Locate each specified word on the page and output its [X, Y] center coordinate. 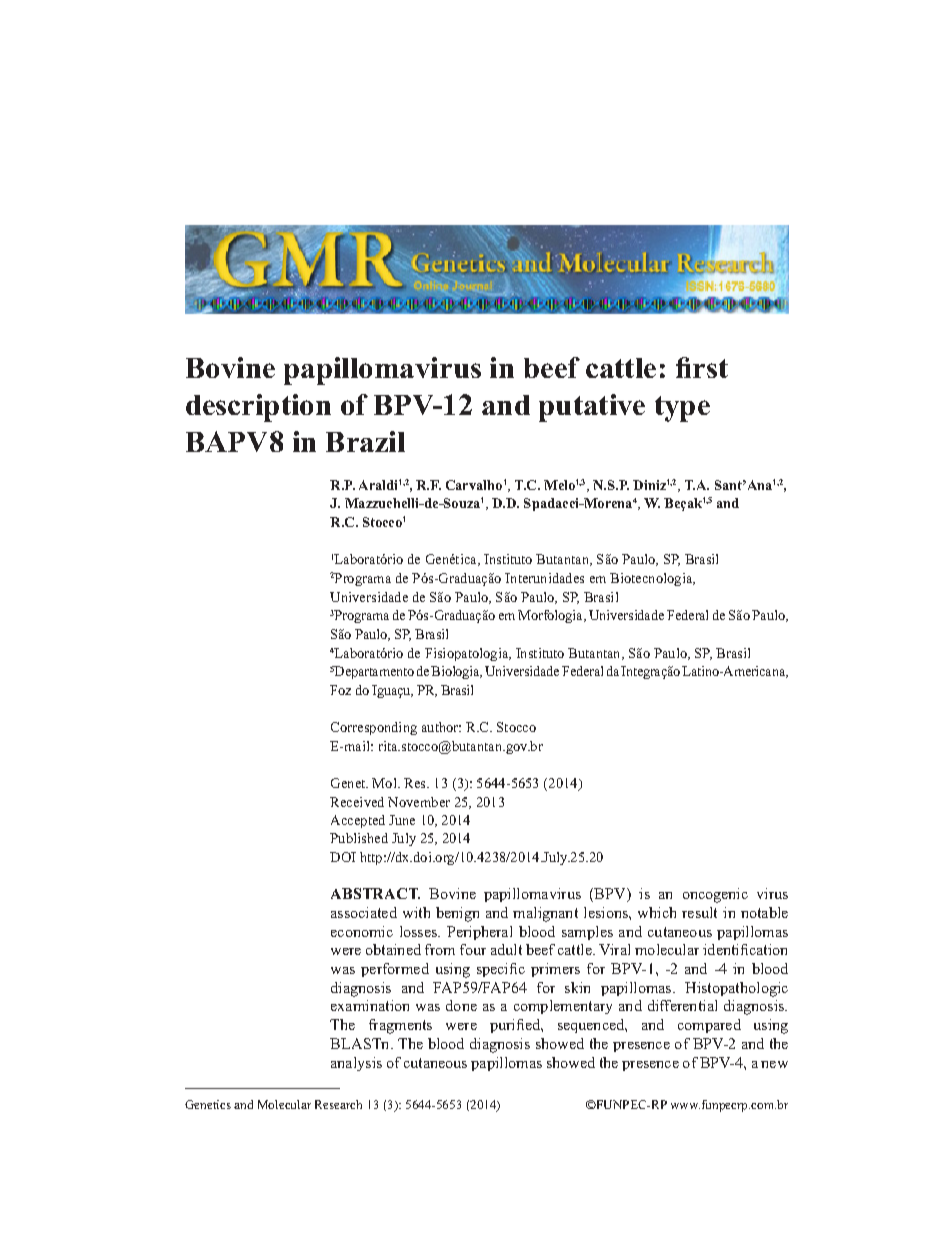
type [682, 409]
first [702, 367]
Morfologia [552, 616]
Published [359, 838]
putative [592, 408]
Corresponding [374, 728]
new [774, 1064]
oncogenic [715, 895]
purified [516, 1026]
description [258, 408]
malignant [545, 914]
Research [338, 1104]
